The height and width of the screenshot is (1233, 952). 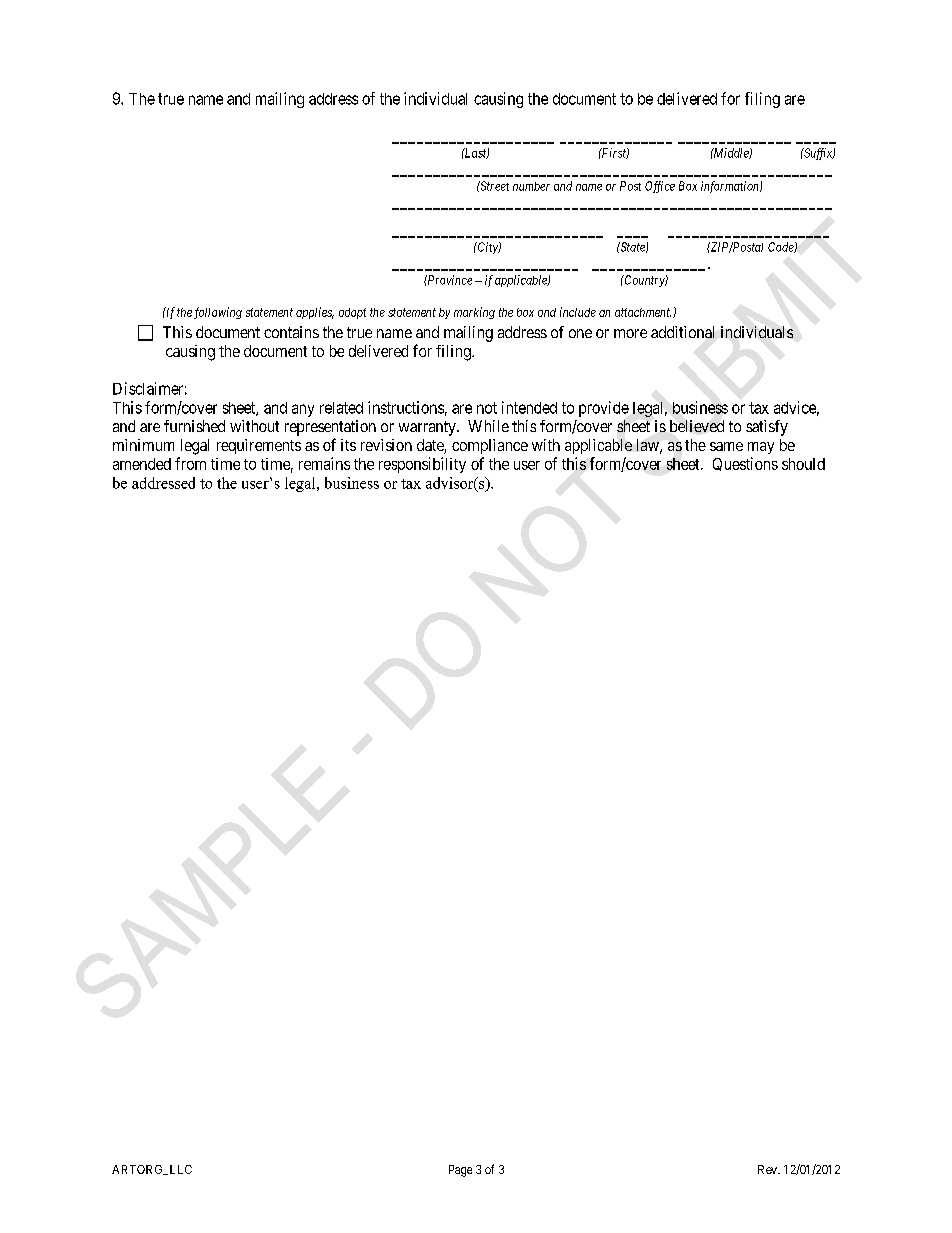 What do you see at coordinates (745, 464) in the screenshot?
I see `Questions` at bounding box center [745, 464].
